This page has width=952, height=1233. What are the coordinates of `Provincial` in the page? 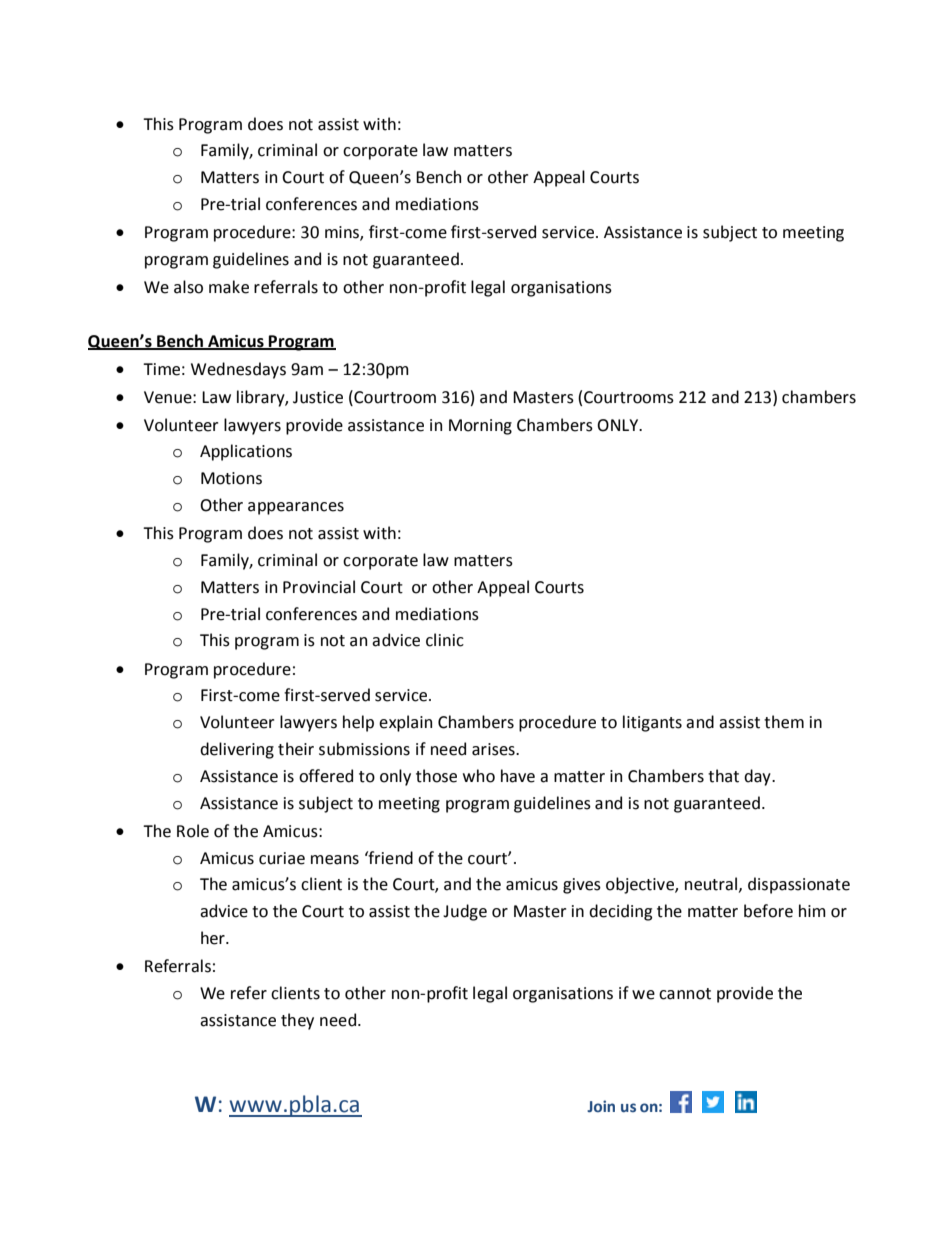 It's located at (319, 587).
